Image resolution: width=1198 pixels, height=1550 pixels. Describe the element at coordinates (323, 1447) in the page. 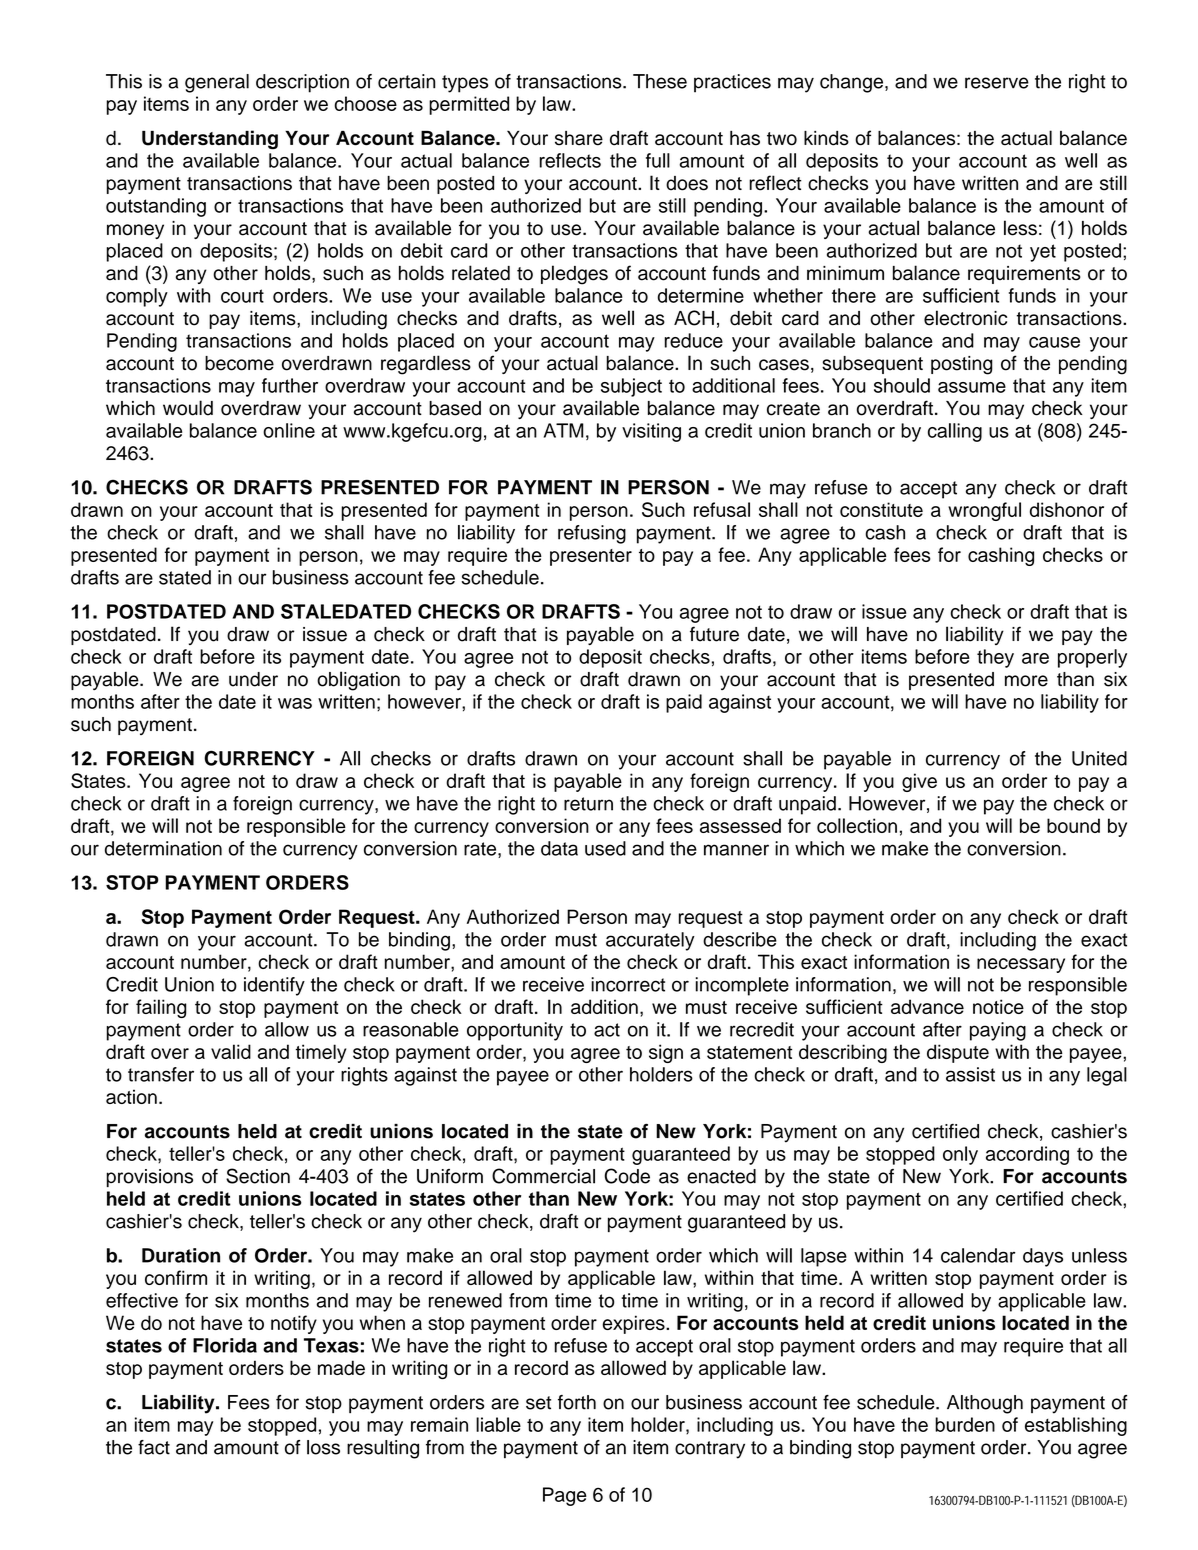

I see `loss` at that location.
